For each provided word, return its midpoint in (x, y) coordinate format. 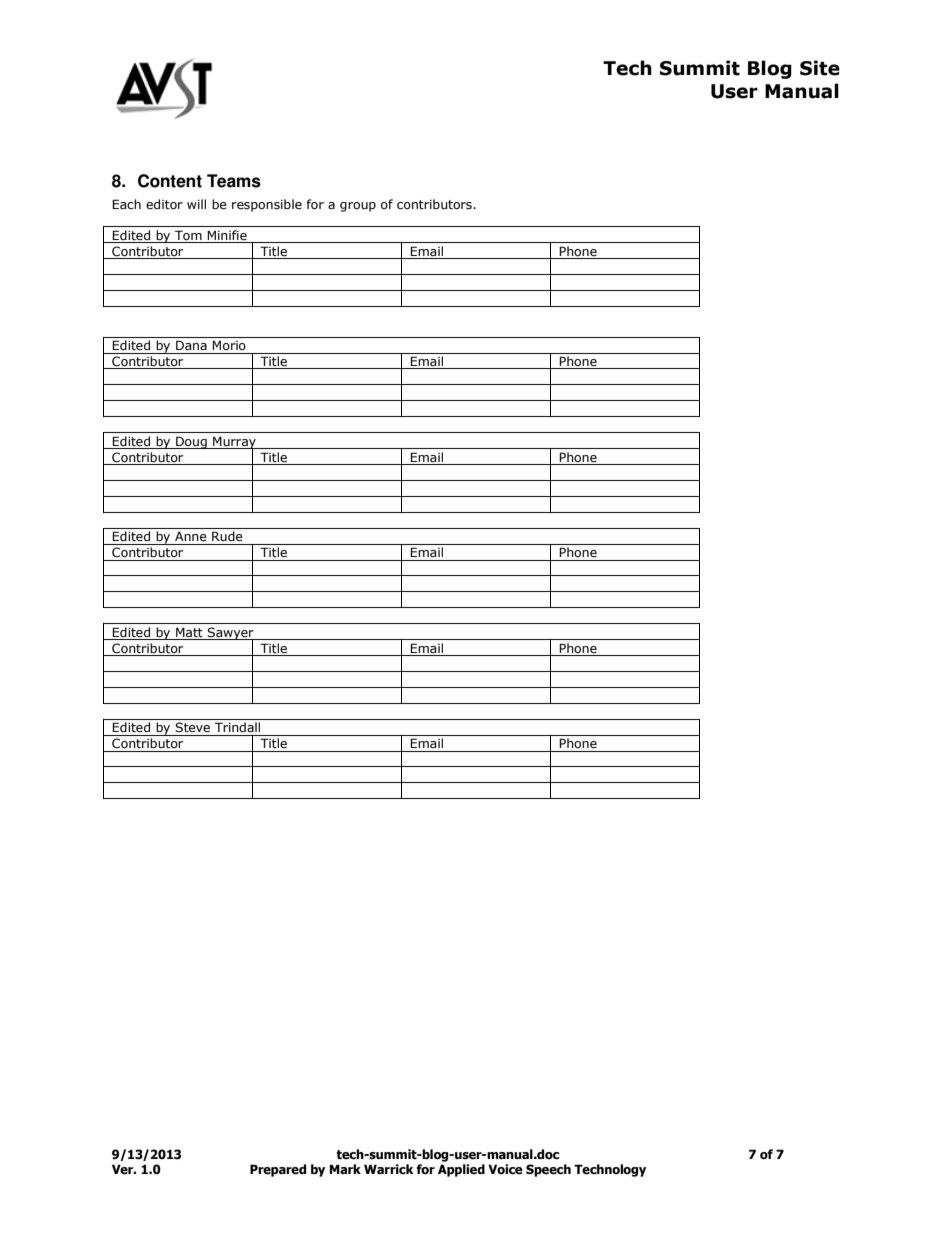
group (358, 207)
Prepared (278, 1170)
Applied (461, 1170)
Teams (234, 181)
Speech (548, 1170)
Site (820, 68)
